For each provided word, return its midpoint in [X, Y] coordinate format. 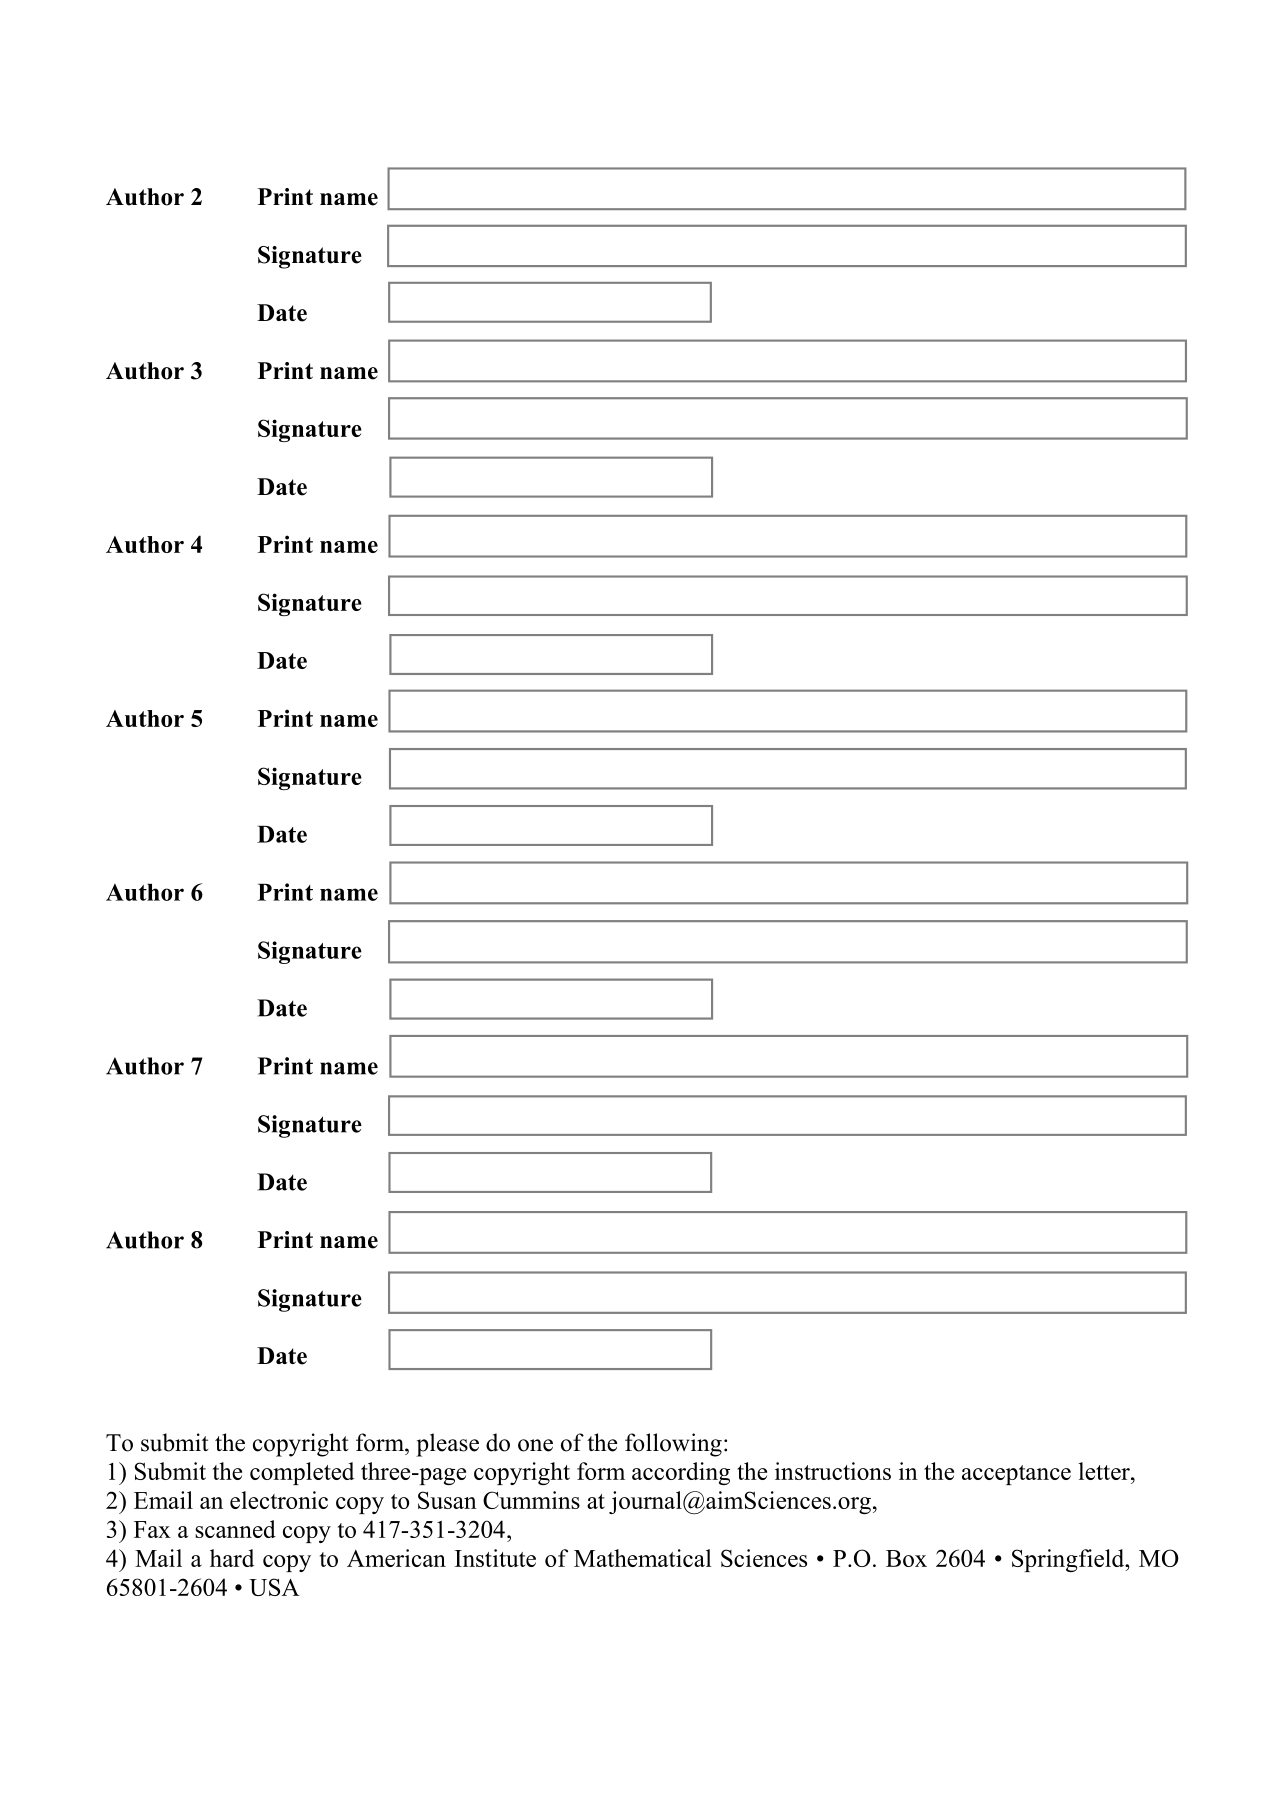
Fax [152, 1529]
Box [906, 1558]
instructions [833, 1471]
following [673, 1445]
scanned [235, 1529]
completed [302, 1473]
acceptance [1016, 1475]
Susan [447, 1500]
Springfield [1069, 1560]
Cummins [531, 1500]
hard [232, 1558]
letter [1105, 1471]
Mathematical [643, 1558]
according [681, 1473]
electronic [279, 1500]
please [447, 1445]
